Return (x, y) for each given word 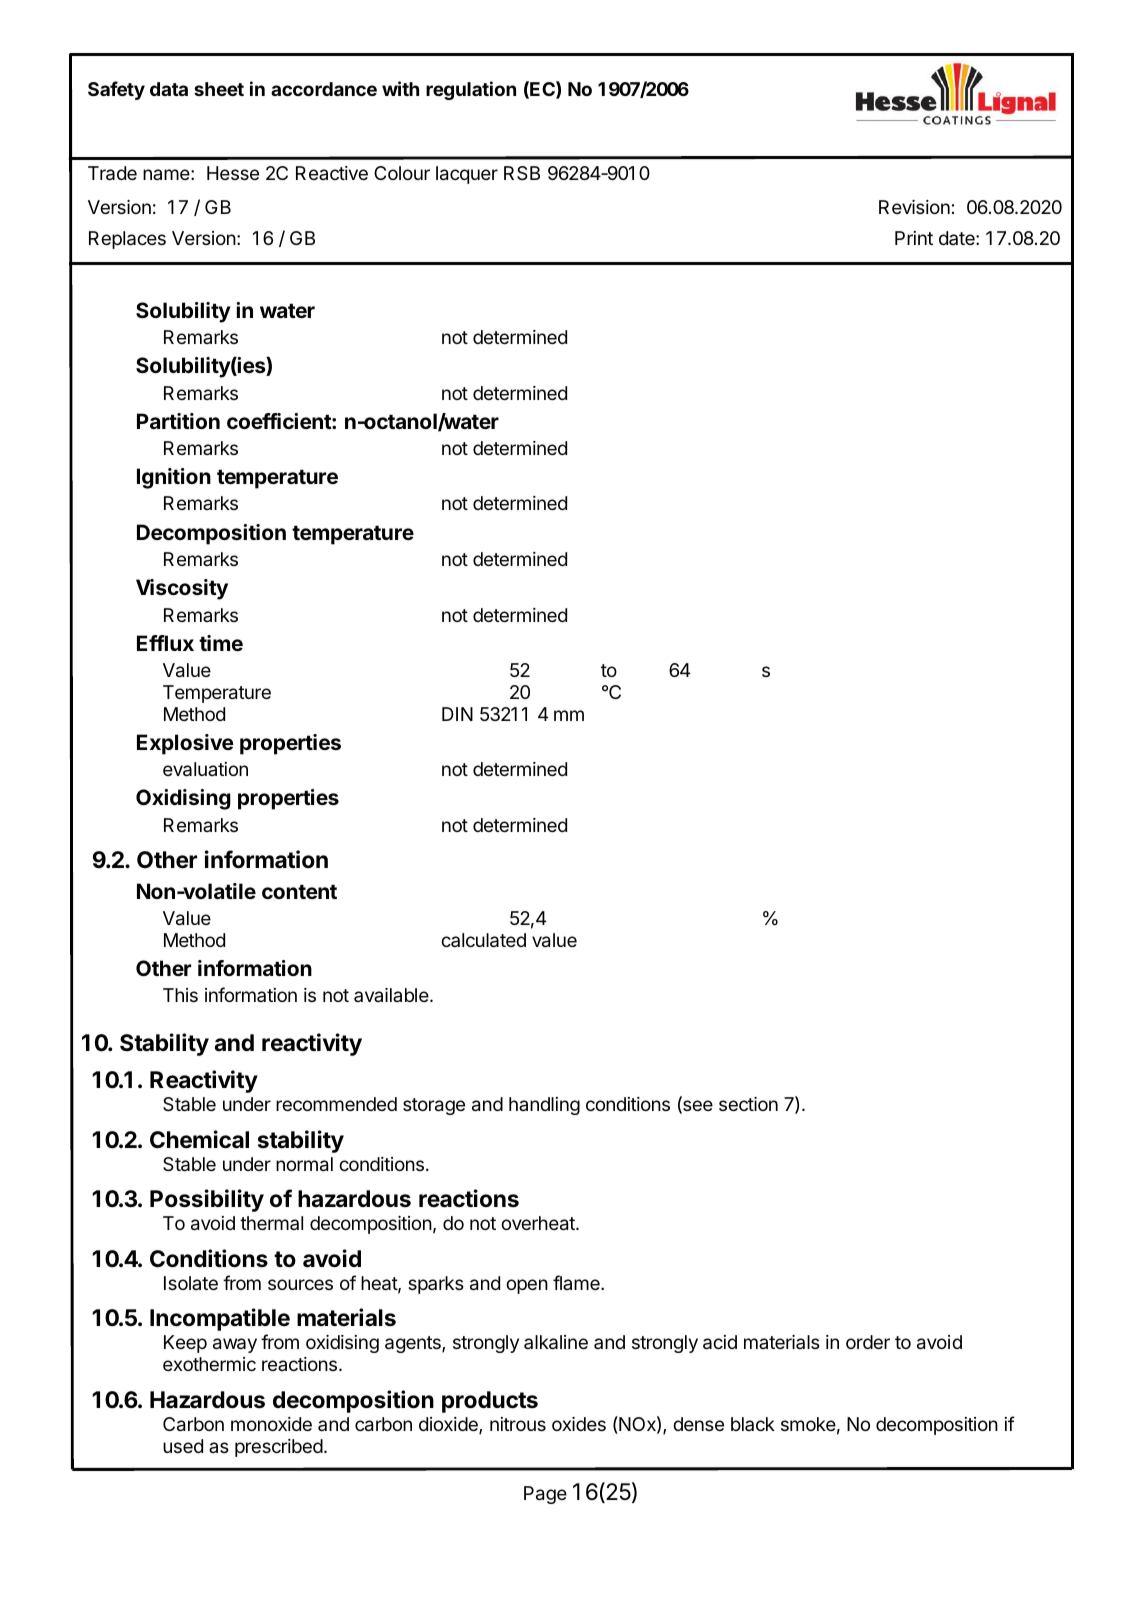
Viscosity (182, 589)
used (183, 1446)
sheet (219, 89)
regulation (471, 90)
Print (914, 238)
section (748, 1104)
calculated (483, 940)
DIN (457, 714)
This (180, 995)
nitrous (518, 1424)
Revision (914, 207)
